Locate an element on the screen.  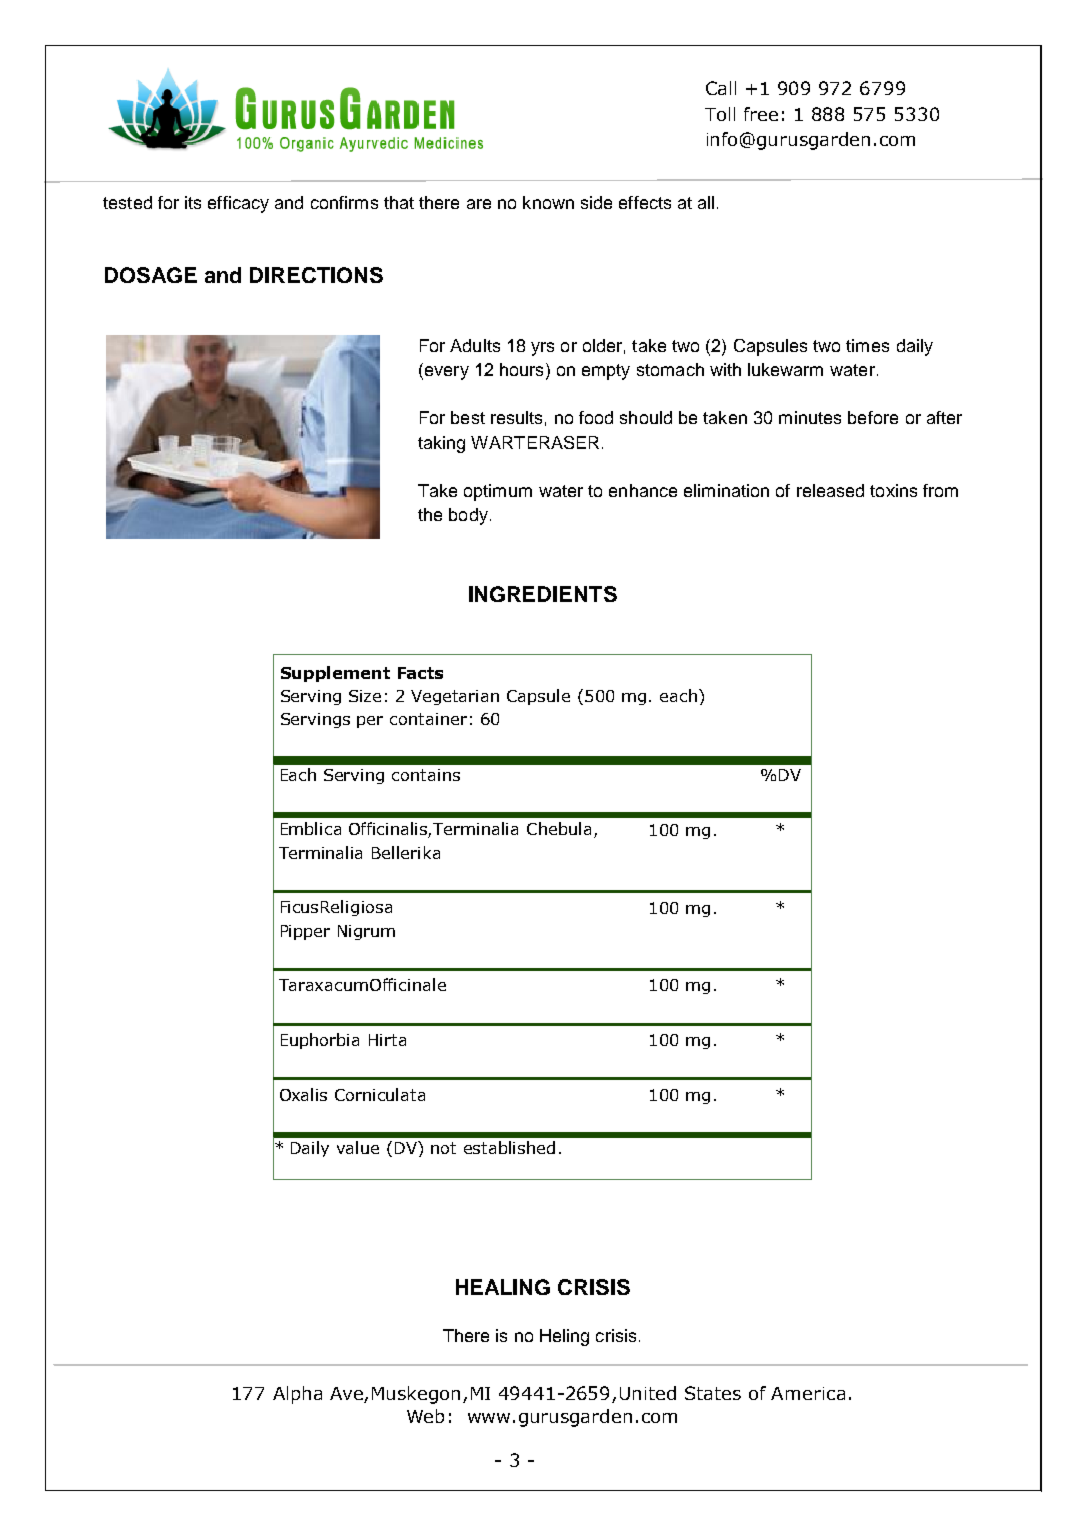
known is located at coordinates (548, 202).
